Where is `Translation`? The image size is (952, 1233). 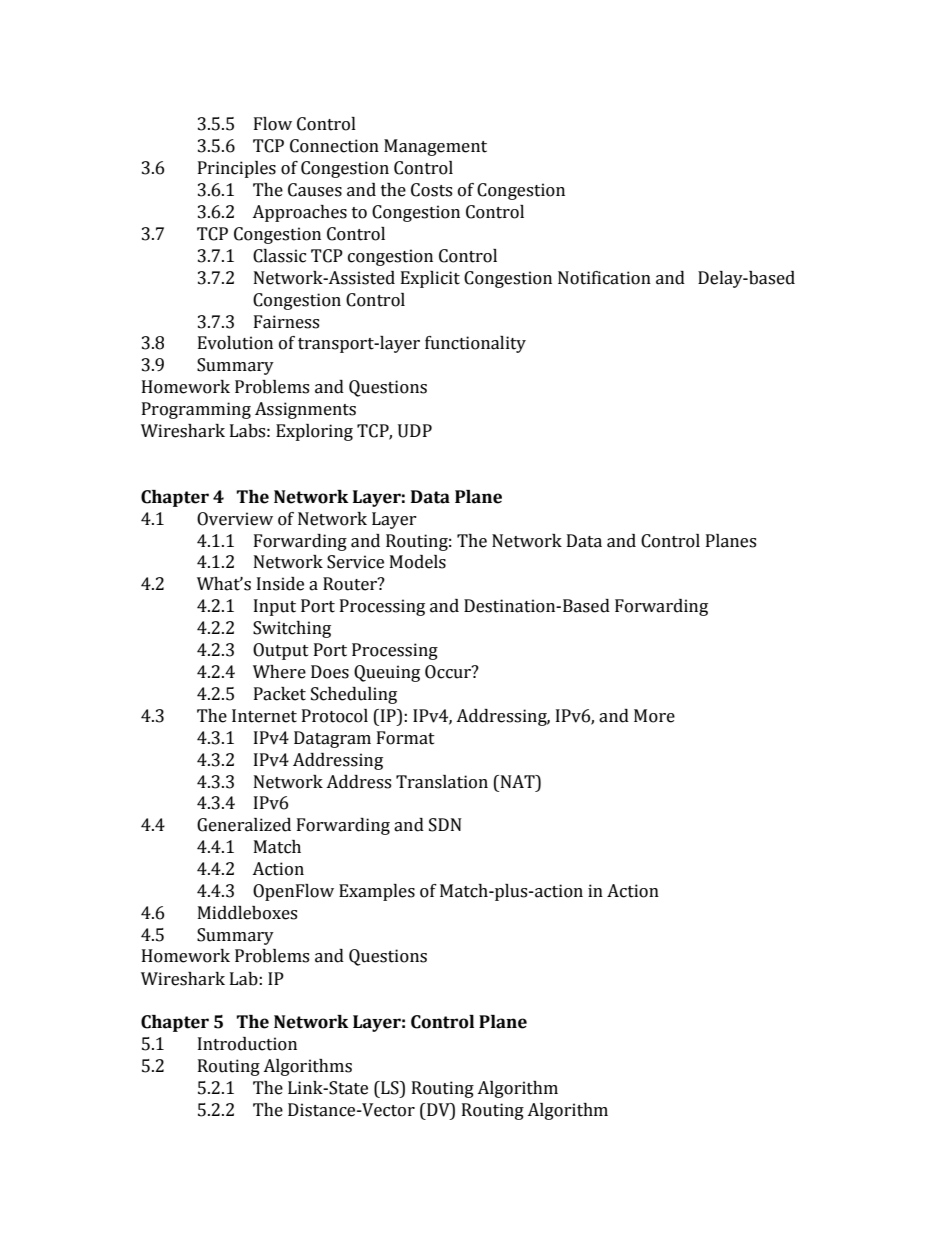
Translation is located at coordinates (442, 782).
